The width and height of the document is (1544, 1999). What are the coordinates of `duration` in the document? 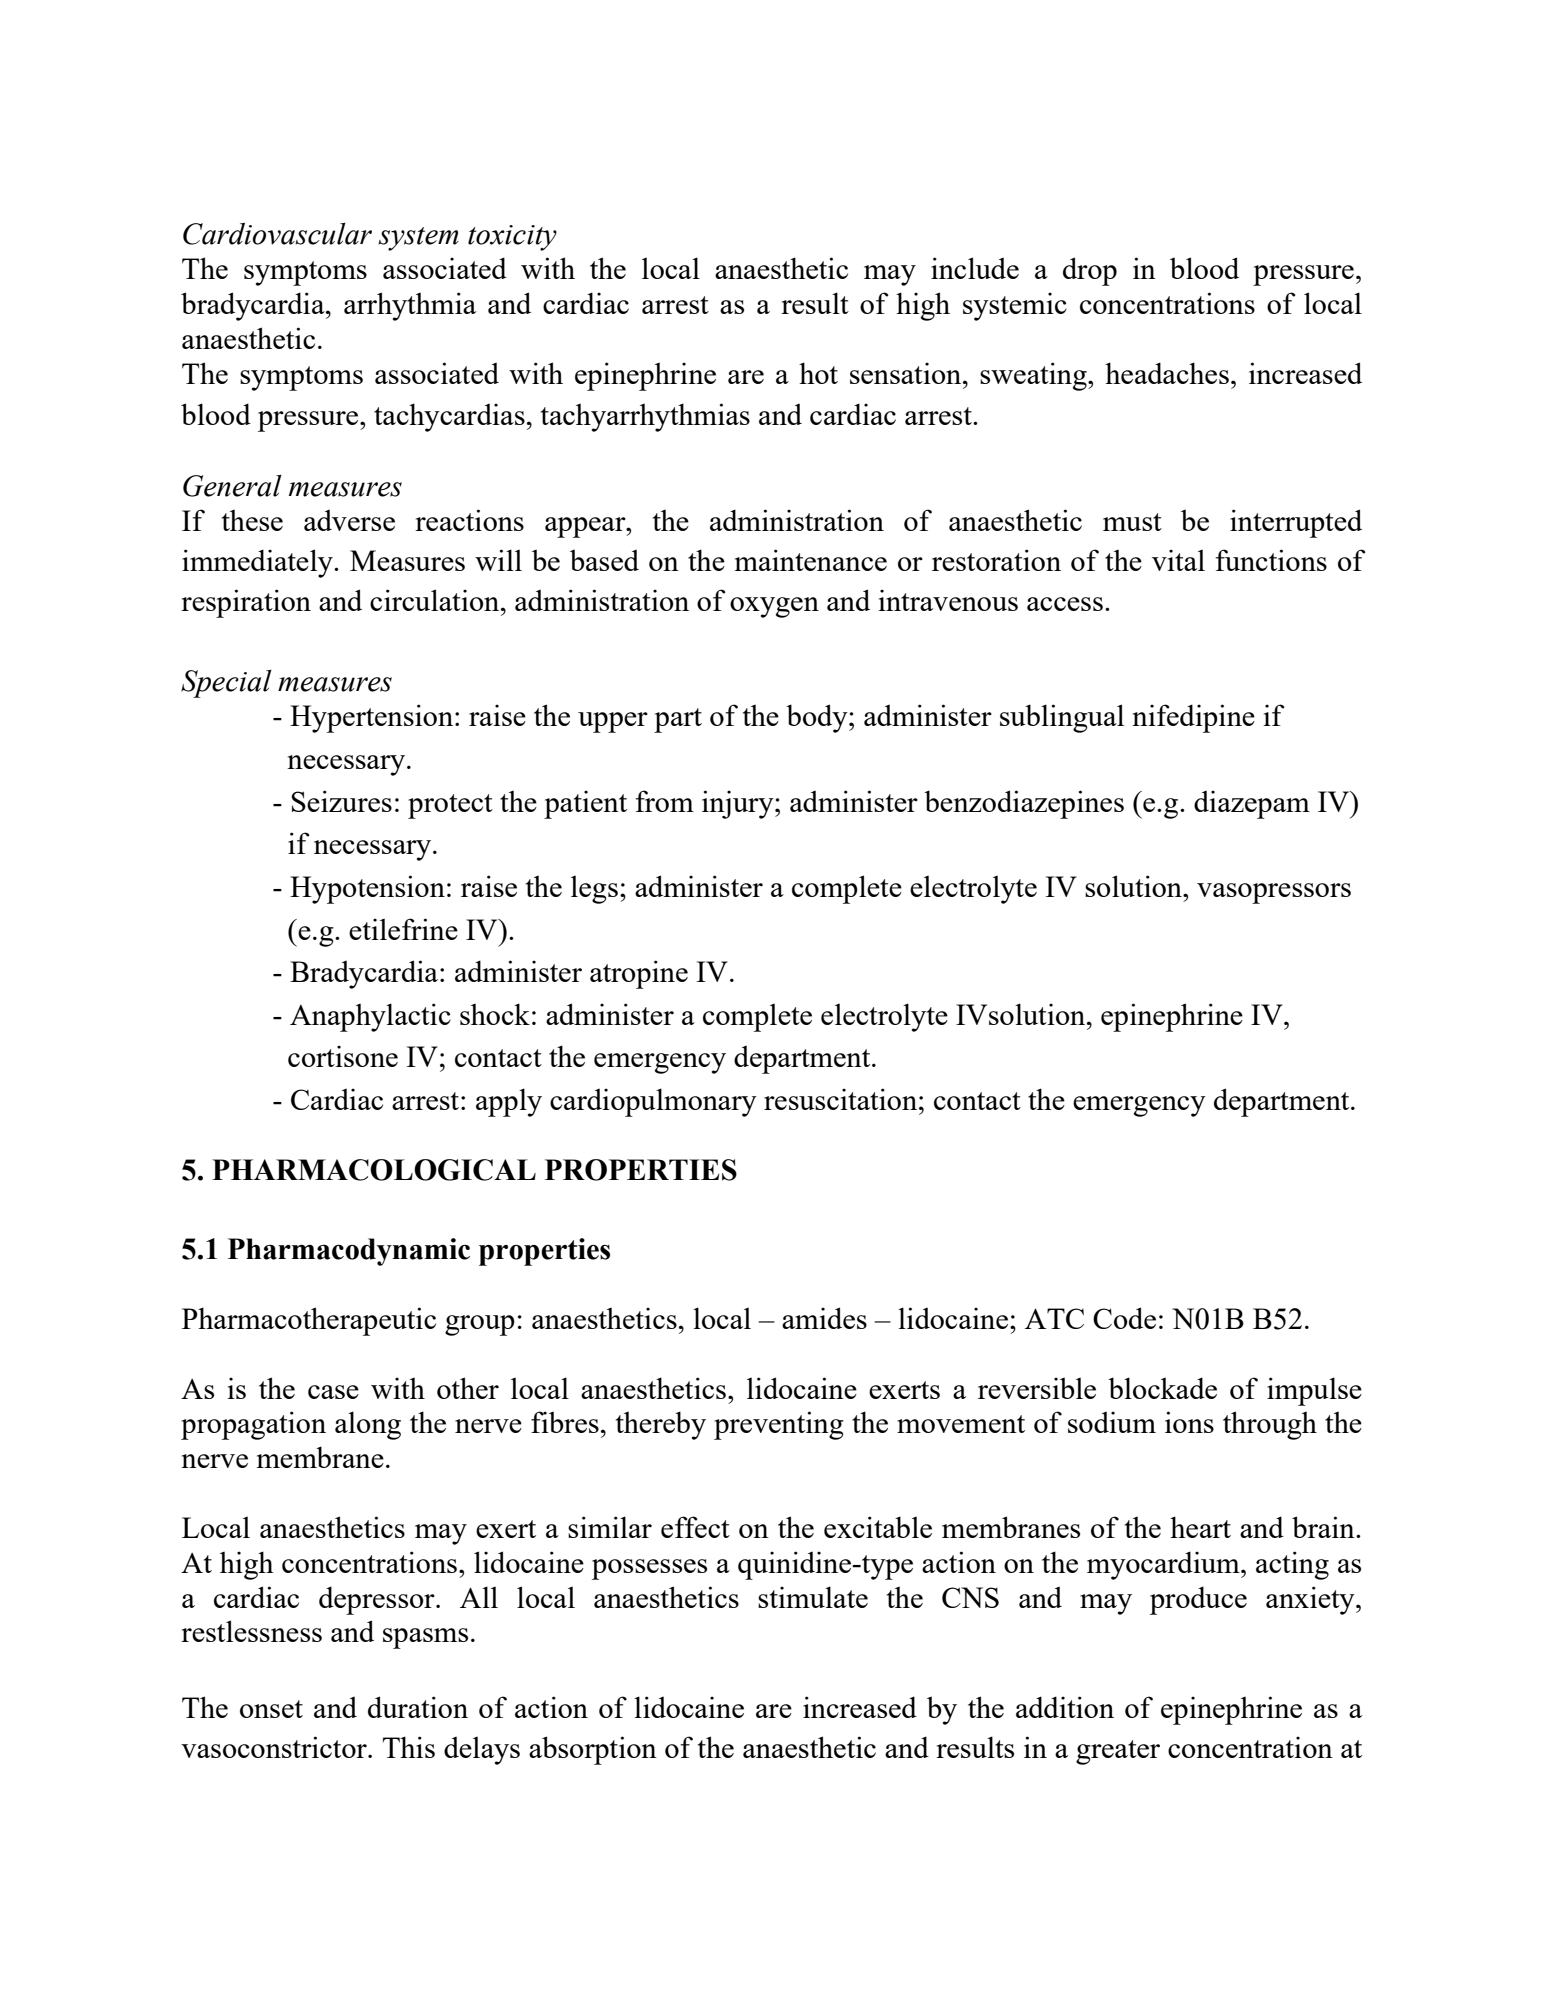 It's located at (418, 1707).
